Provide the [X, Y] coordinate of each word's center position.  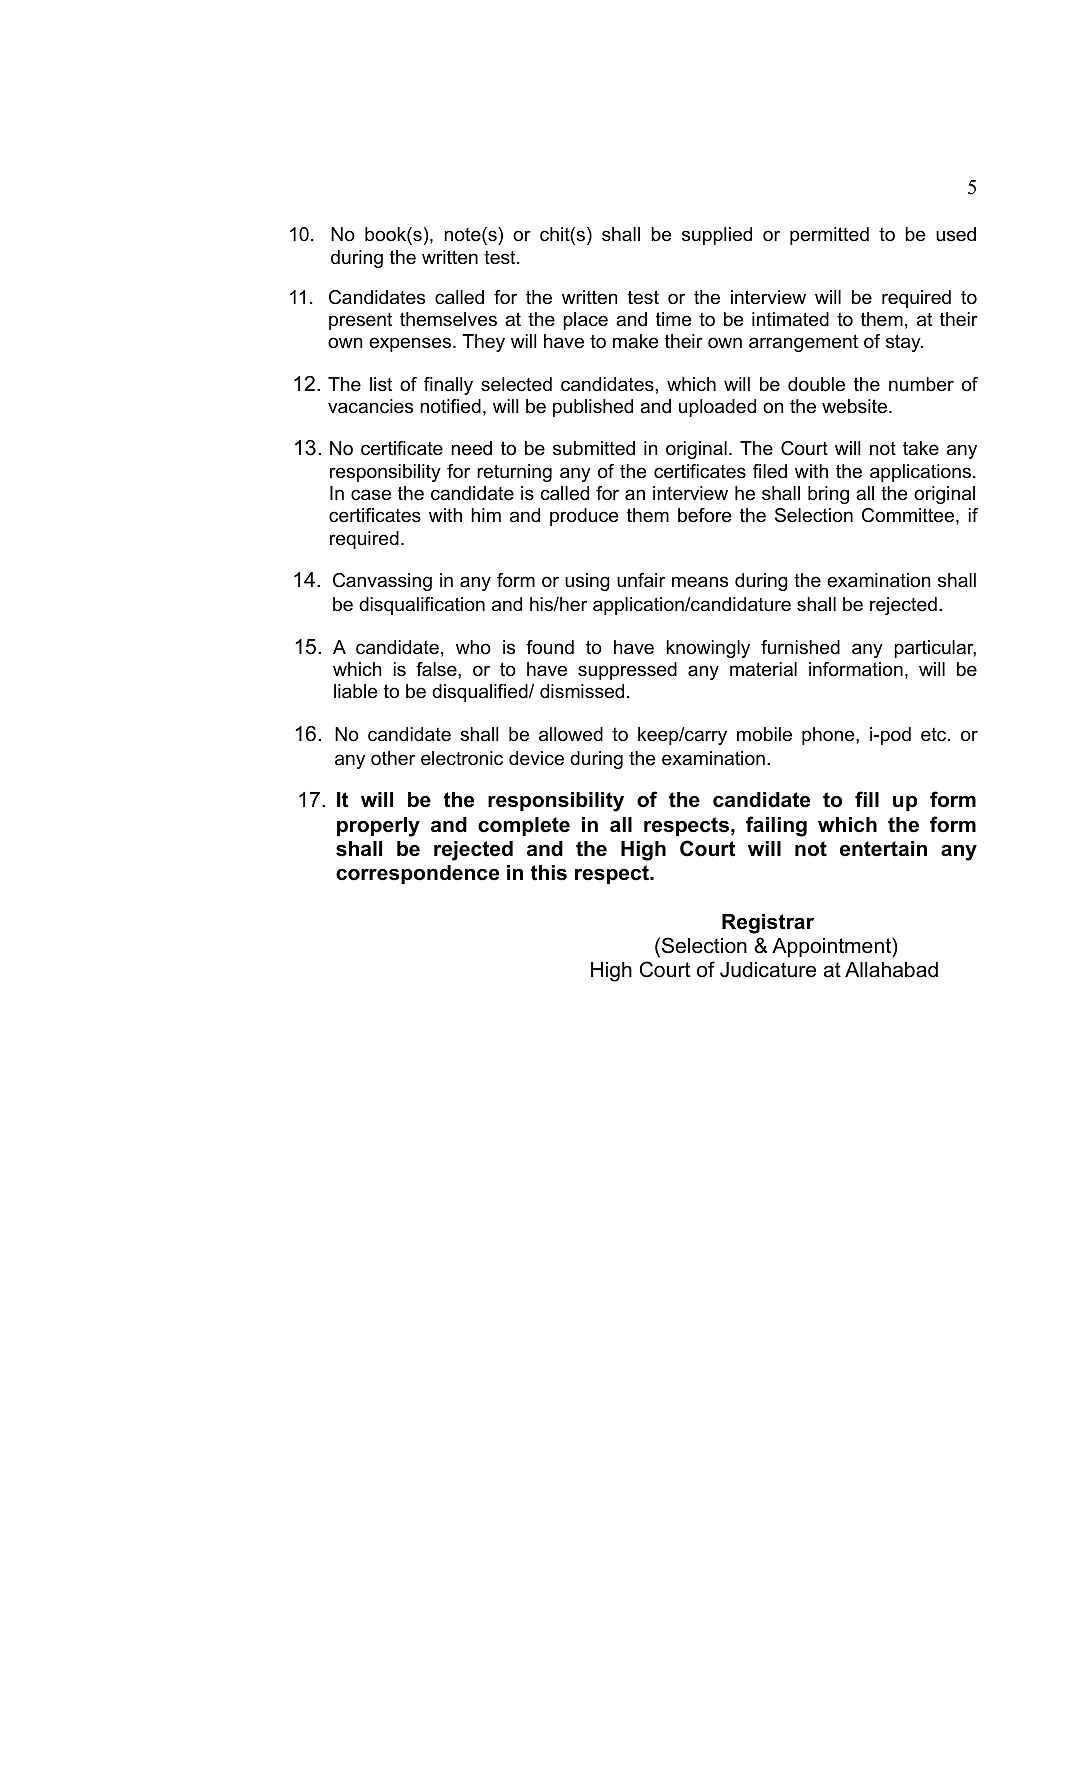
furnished [800, 647]
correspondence [417, 874]
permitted [829, 236]
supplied [717, 236]
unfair [641, 580]
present [360, 321]
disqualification [422, 606]
